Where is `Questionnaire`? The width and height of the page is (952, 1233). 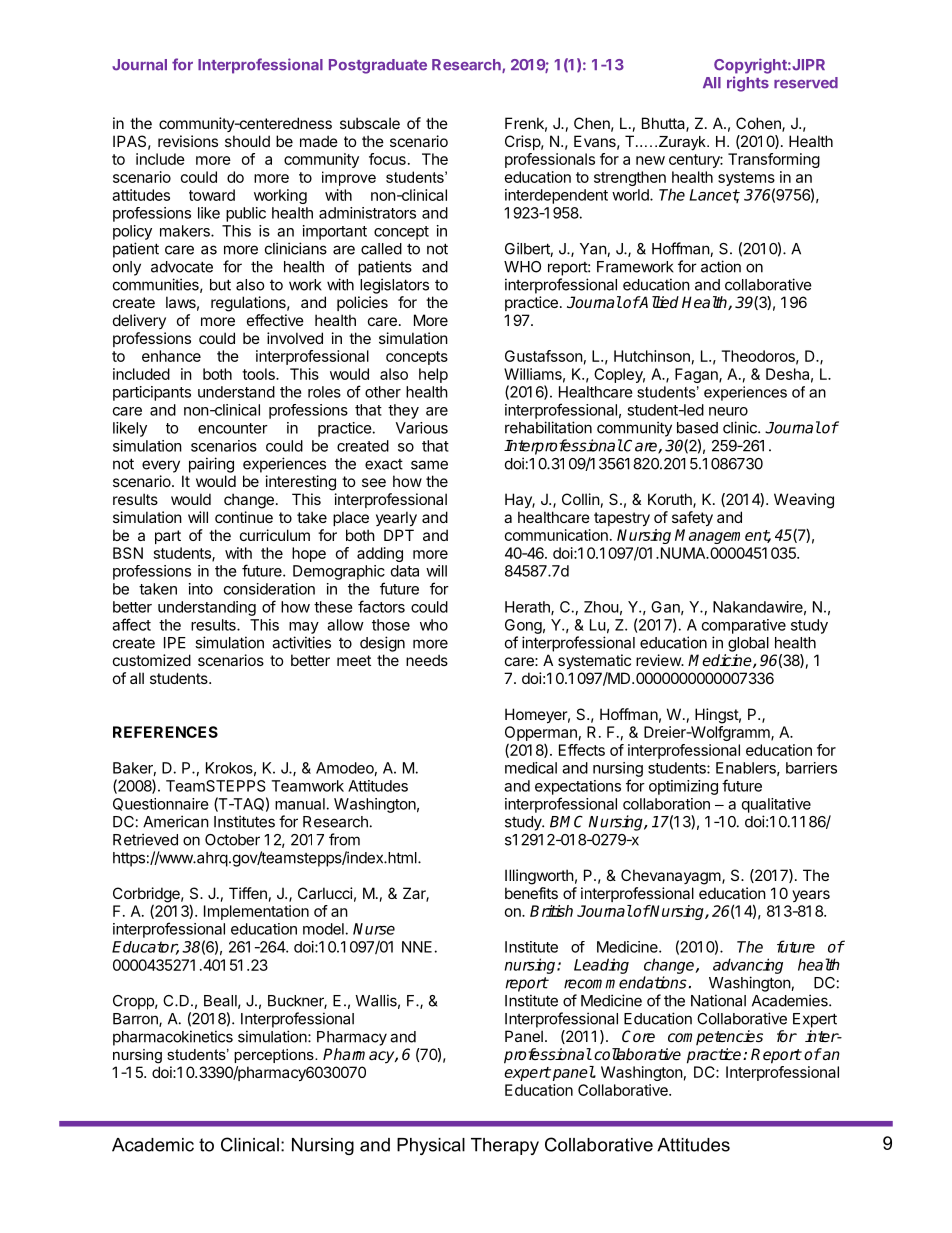 Questionnaire is located at coordinates (161, 804).
